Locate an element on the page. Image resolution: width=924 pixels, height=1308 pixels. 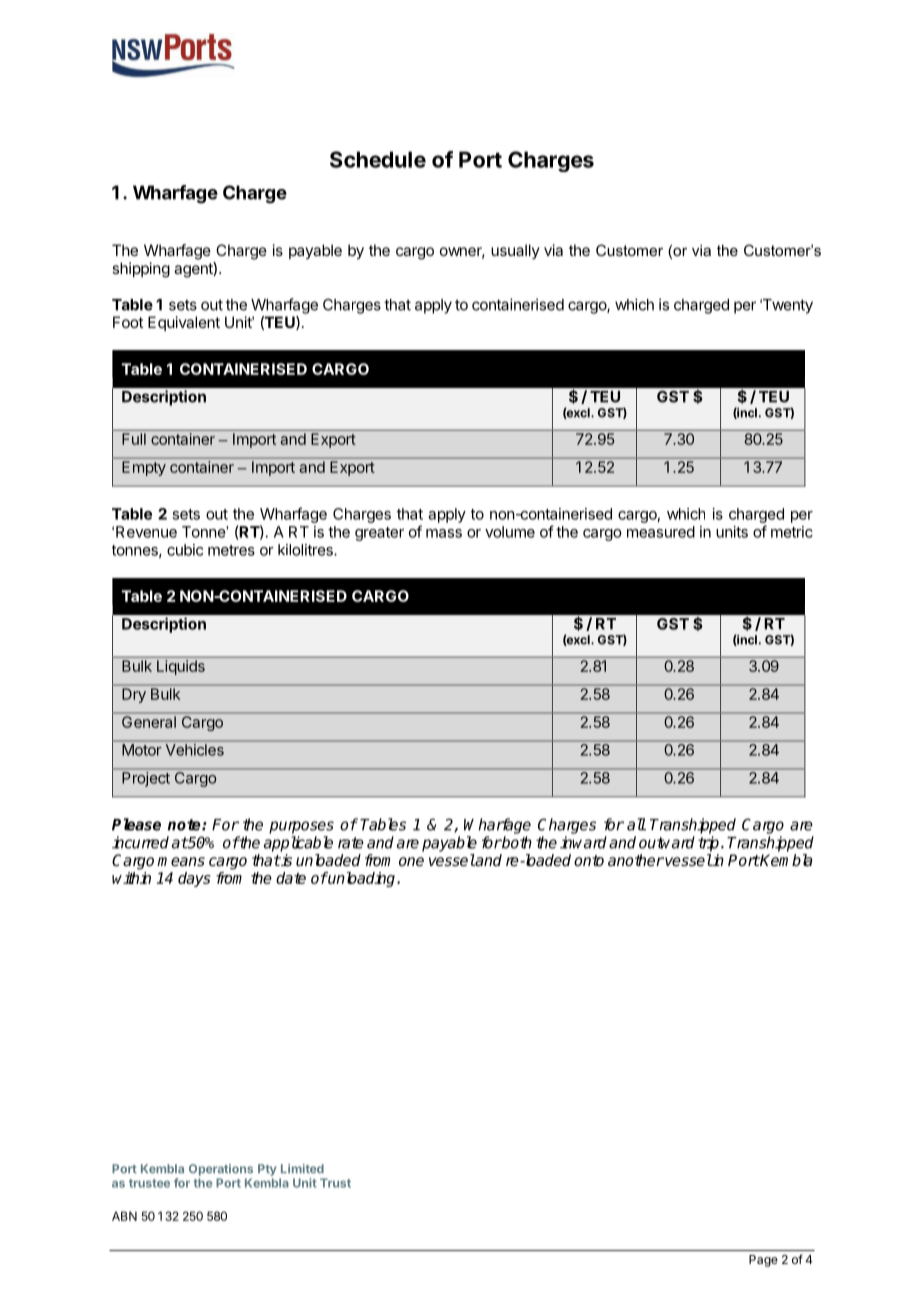
outward is located at coordinates (667, 842).
